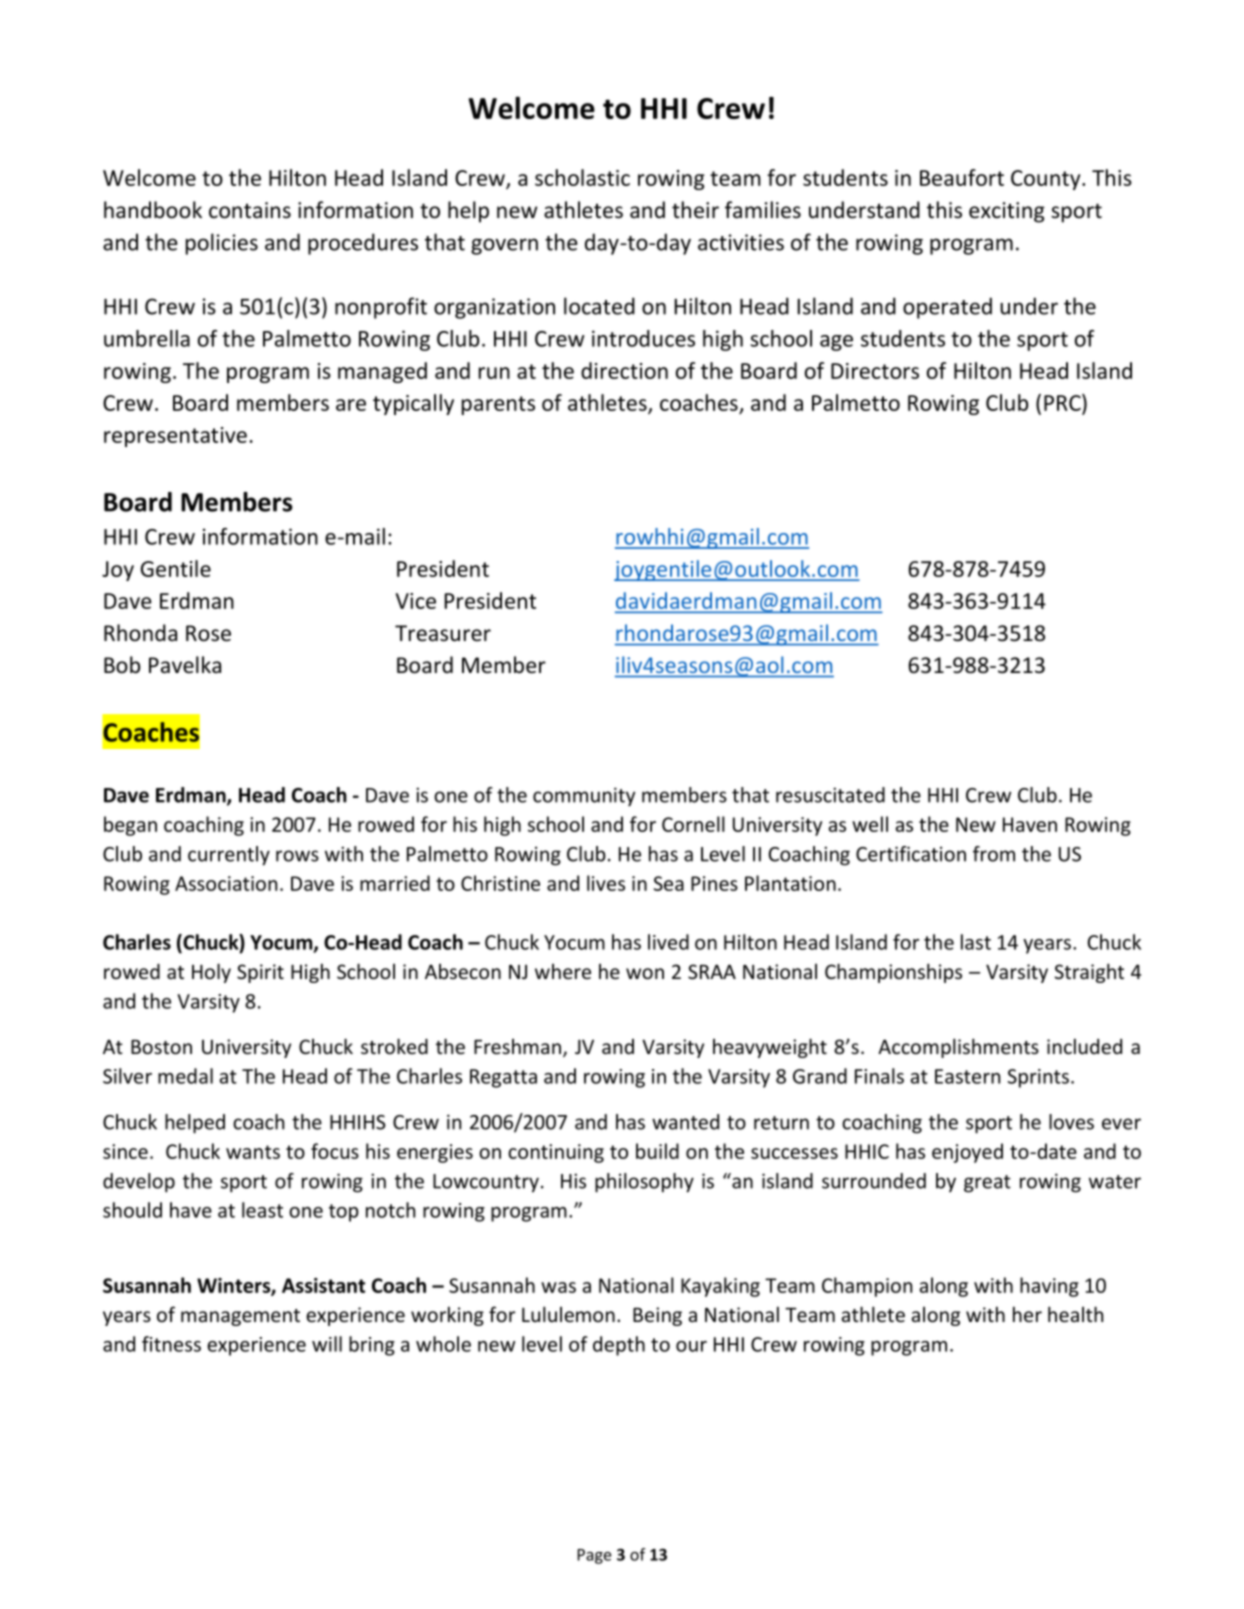 This image has height=1609, width=1244. What do you see at coordinates (1007, 212) in the image?
I see `exciting` at bounding box center [1007, 212].
